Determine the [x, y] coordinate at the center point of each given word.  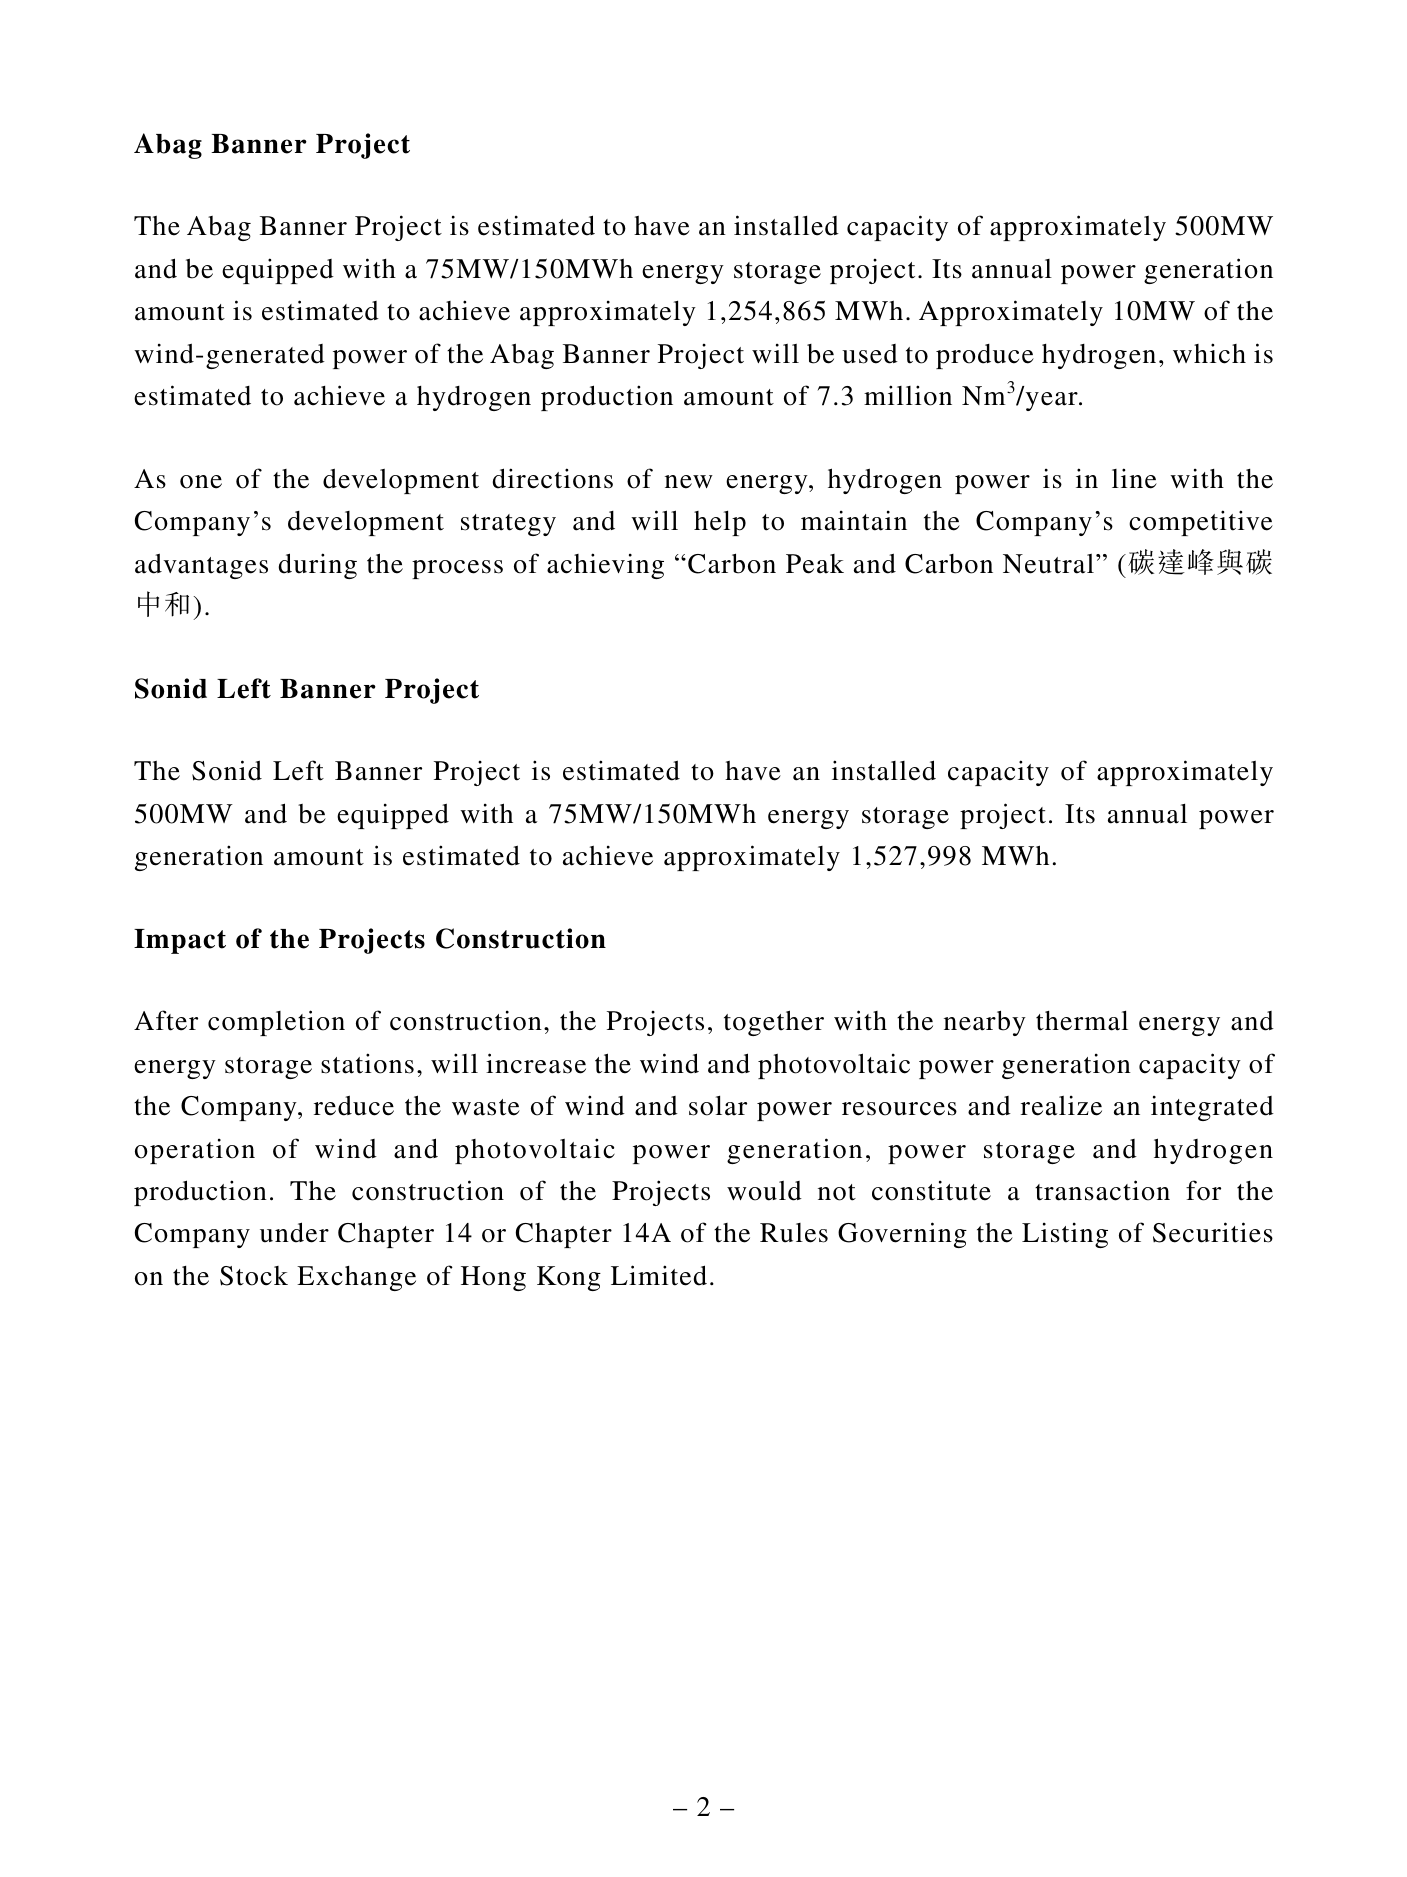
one [201, 482]
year [1053, 401]
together [774, 1023]
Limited [659, 1275]
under [294, 1232]
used [870, 354]
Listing [1065, 1235]
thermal [1082, 1021]
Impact [180, 941]
